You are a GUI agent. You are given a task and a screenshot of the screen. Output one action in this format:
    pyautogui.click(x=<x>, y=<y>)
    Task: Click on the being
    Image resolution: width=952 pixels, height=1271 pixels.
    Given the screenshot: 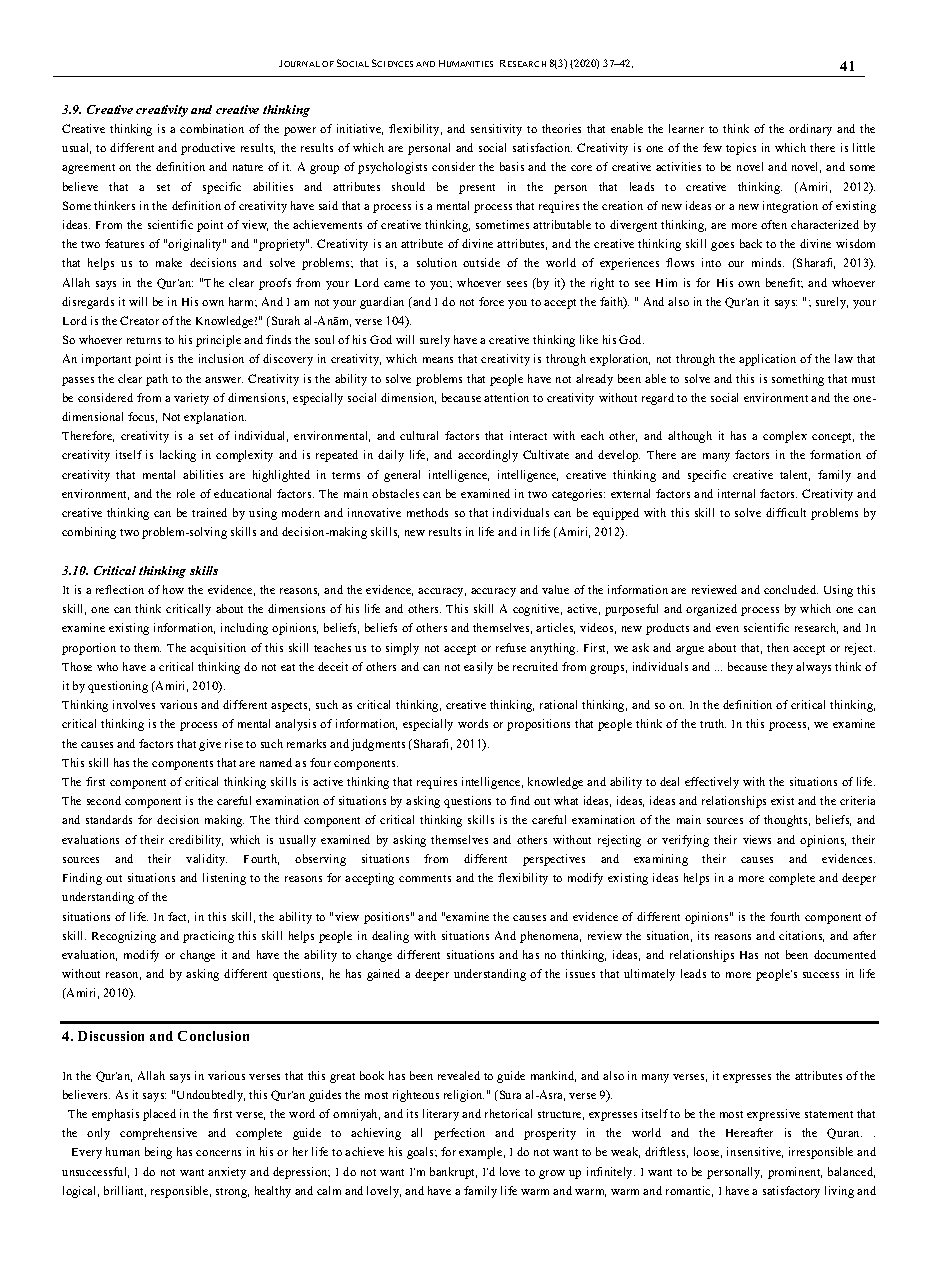 What is the action you would take?
    pyautogui.click(x=158, y=1153)
